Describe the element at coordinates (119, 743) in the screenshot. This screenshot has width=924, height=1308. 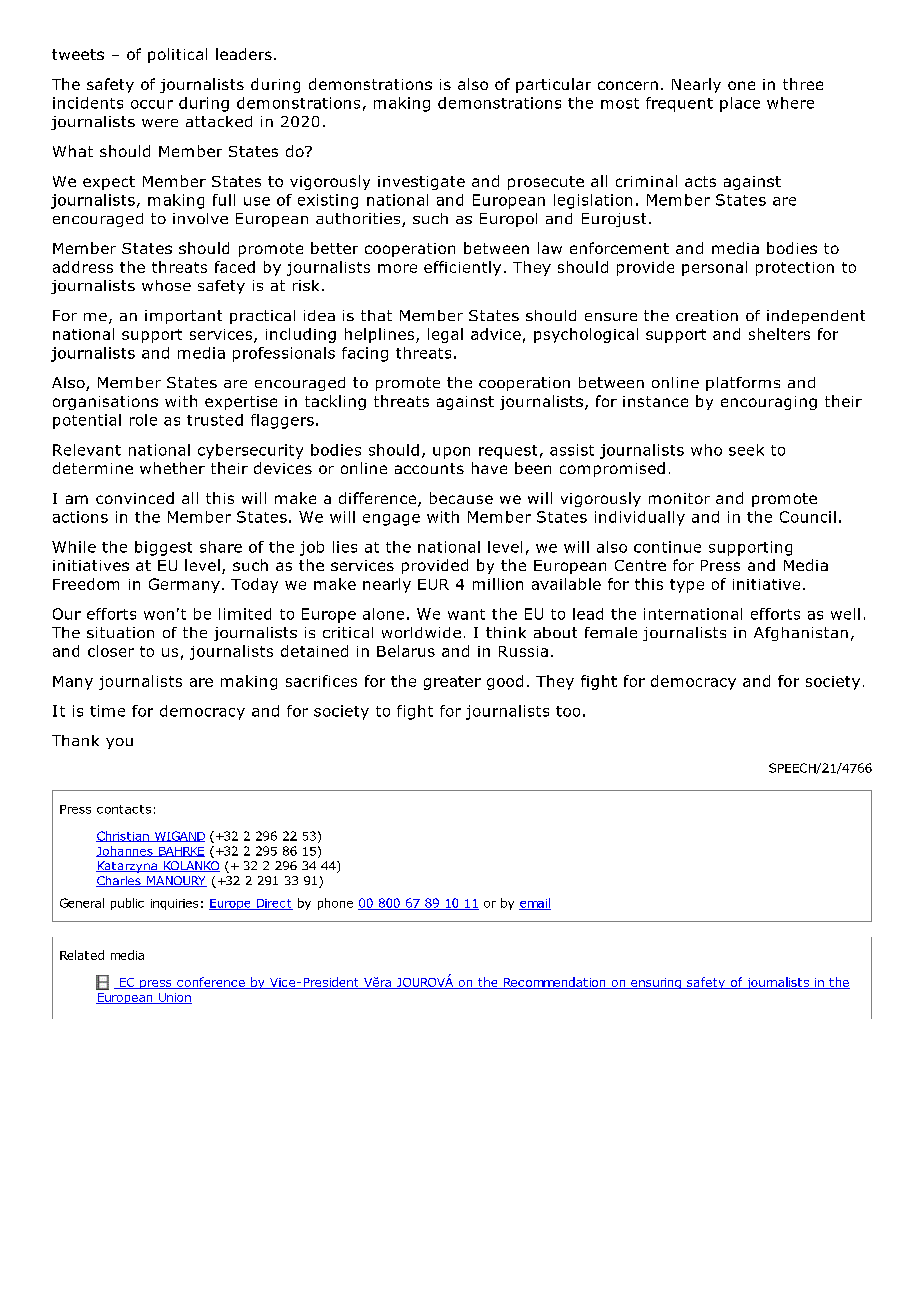
I see `you` at that location.
